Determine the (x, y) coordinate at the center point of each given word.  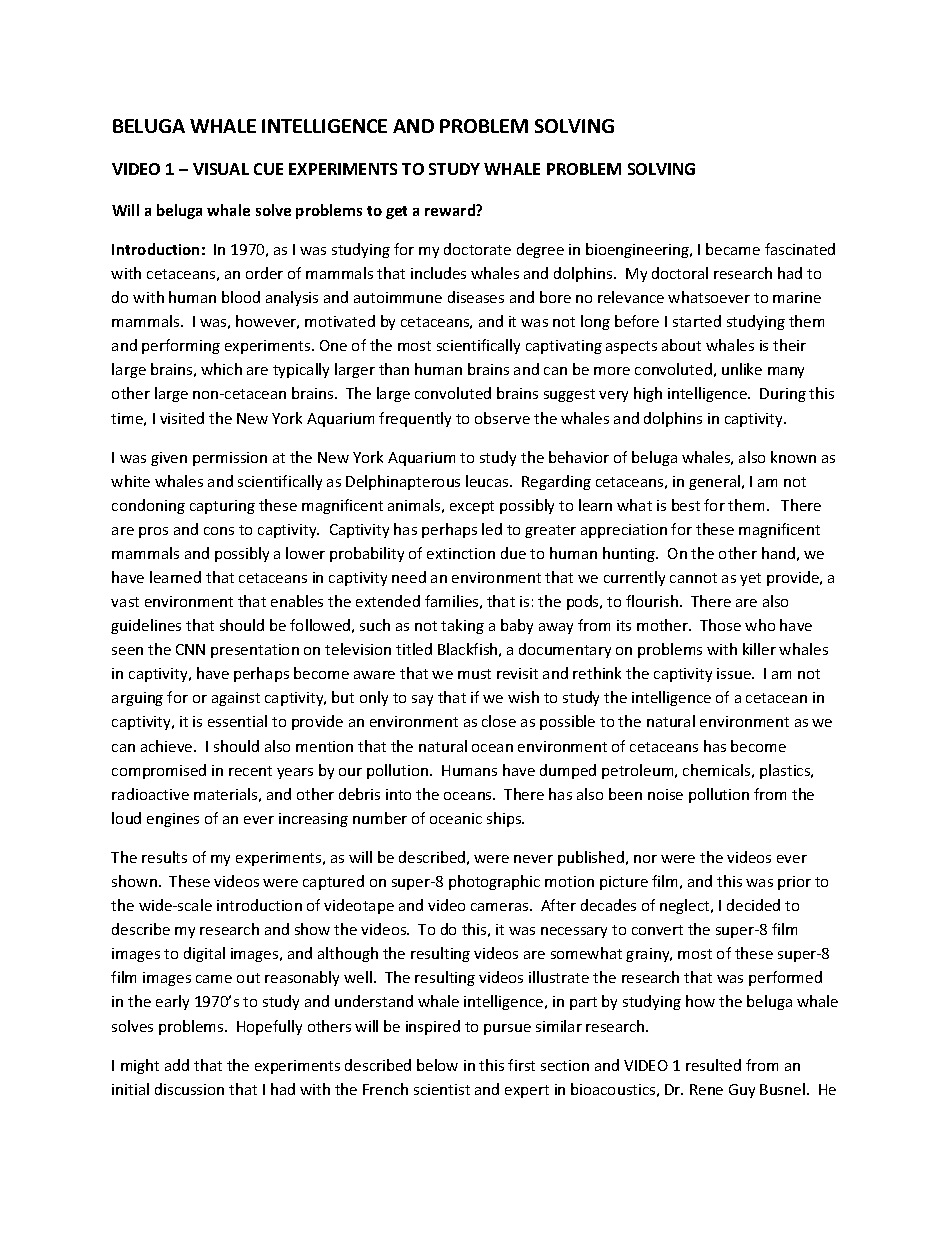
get (396, 212)
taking (462, 626)
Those (720, 625)
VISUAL (221, 169)
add (177, 1065)
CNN (190, 649)
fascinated (800, 249)
